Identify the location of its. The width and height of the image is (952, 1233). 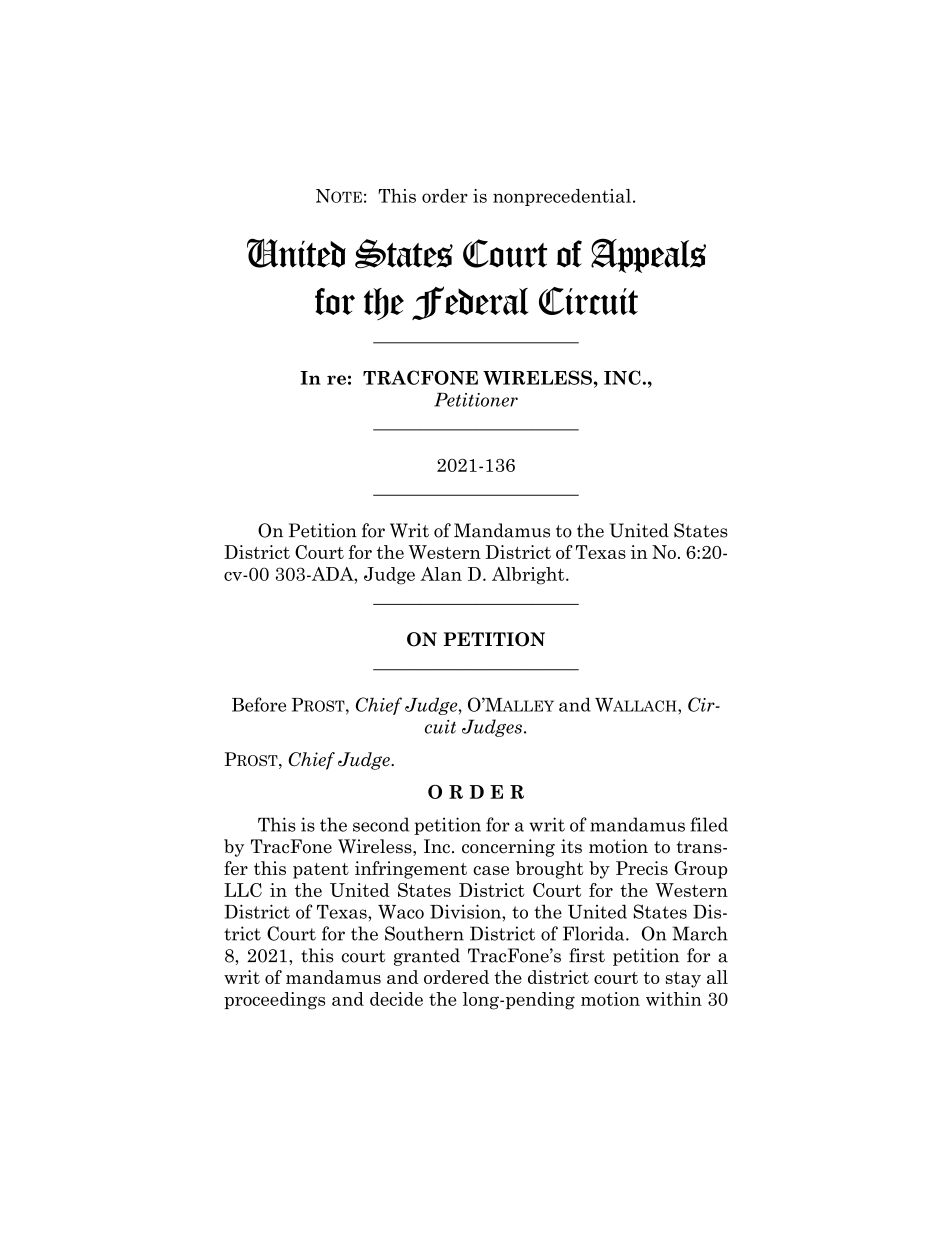
(571, 846).
